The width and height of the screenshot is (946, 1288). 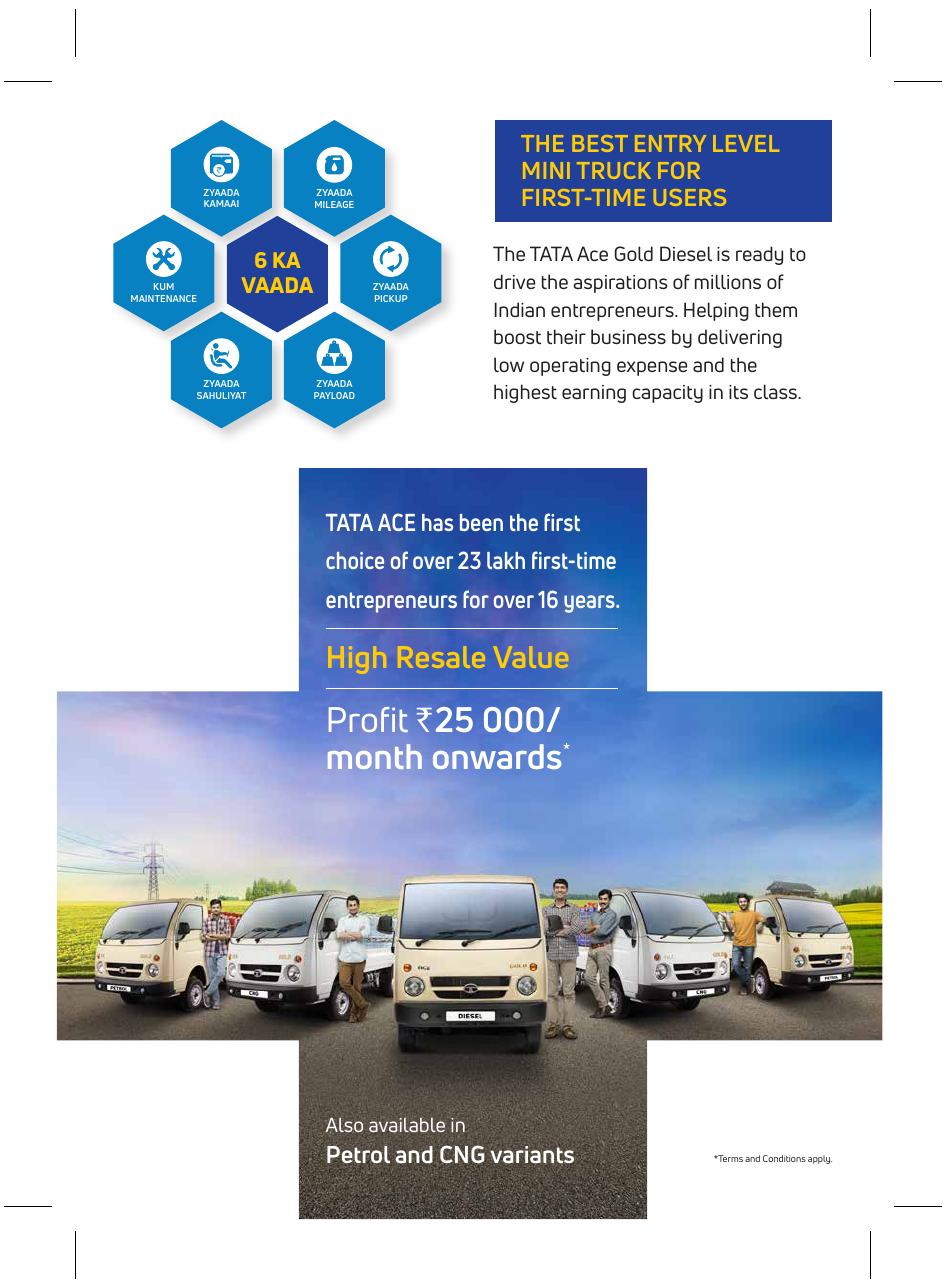 What do you see at coordinates (590, 604) in the screenshot?
I see `years` at bounding box center [590, 604].
